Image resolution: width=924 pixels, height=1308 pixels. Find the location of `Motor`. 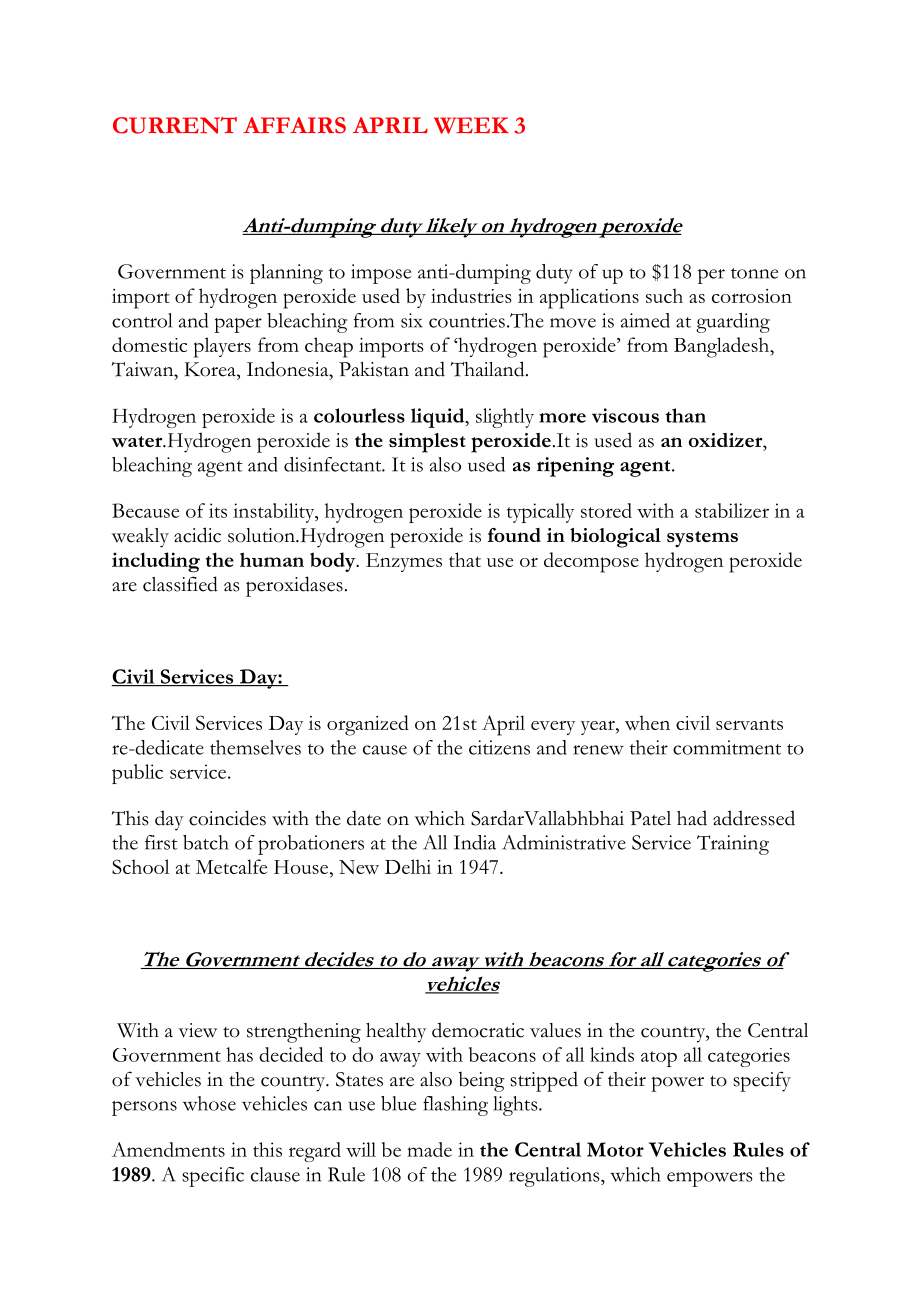

Motor is located at coordinates (615, 1149).
